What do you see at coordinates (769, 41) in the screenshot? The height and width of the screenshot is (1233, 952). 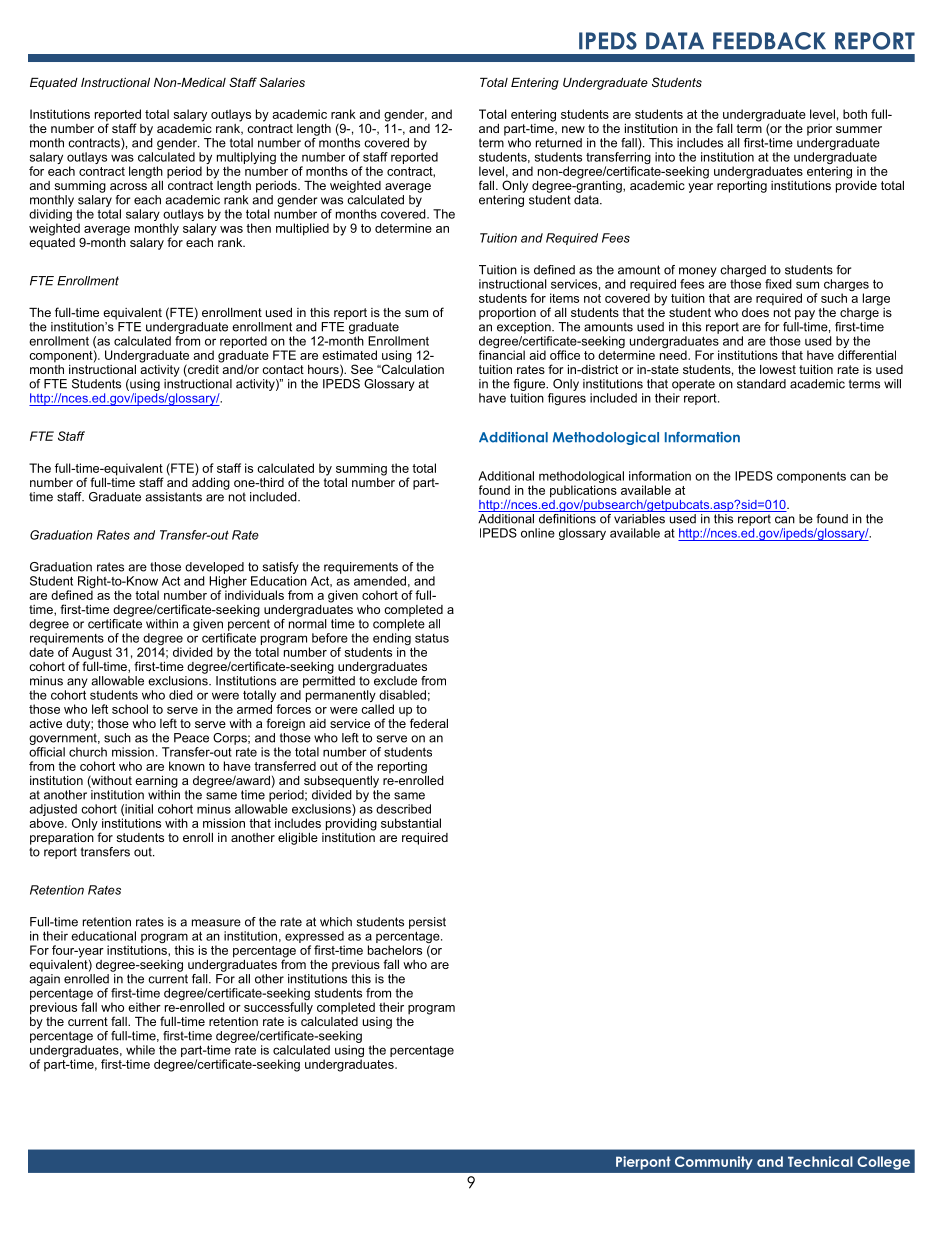 I see `FEEDBACK` at bounding box center [769, 41].
